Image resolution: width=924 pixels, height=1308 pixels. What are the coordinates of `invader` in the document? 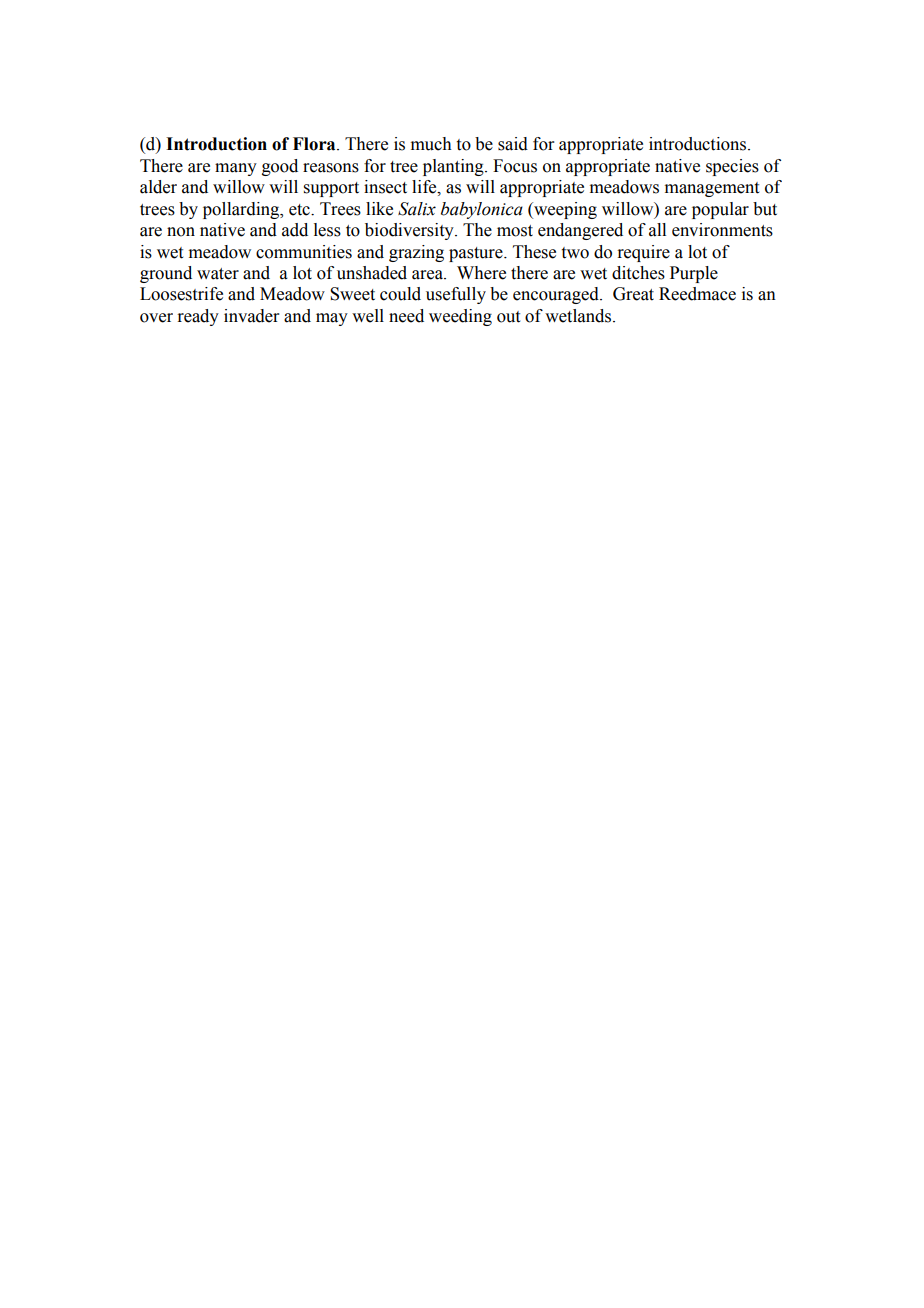 It's located at (252, 316).
